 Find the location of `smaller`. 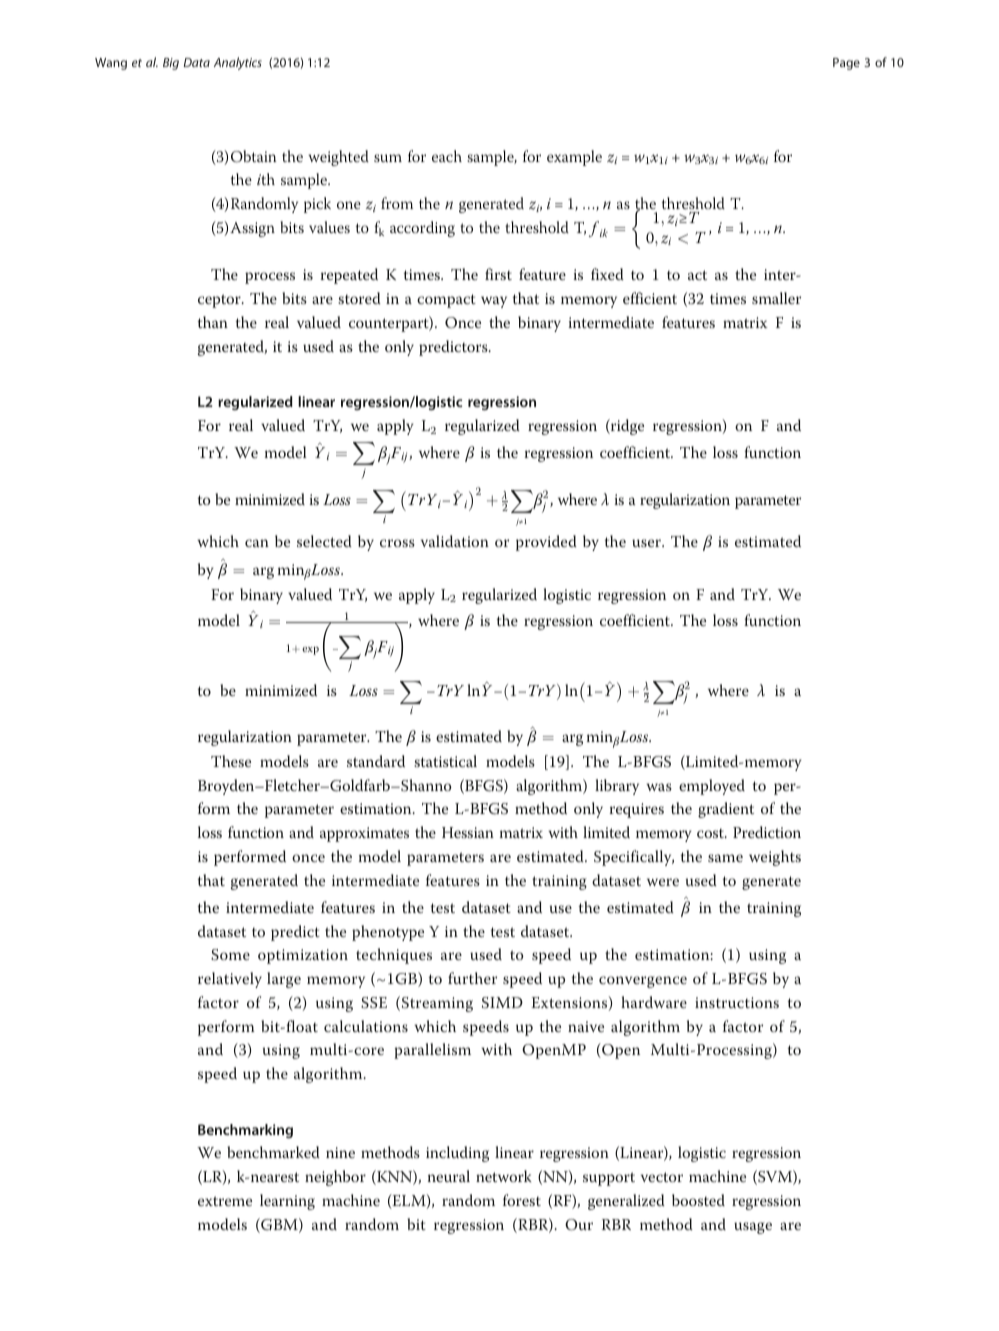

smaller is located at coordinates (776, 298).
